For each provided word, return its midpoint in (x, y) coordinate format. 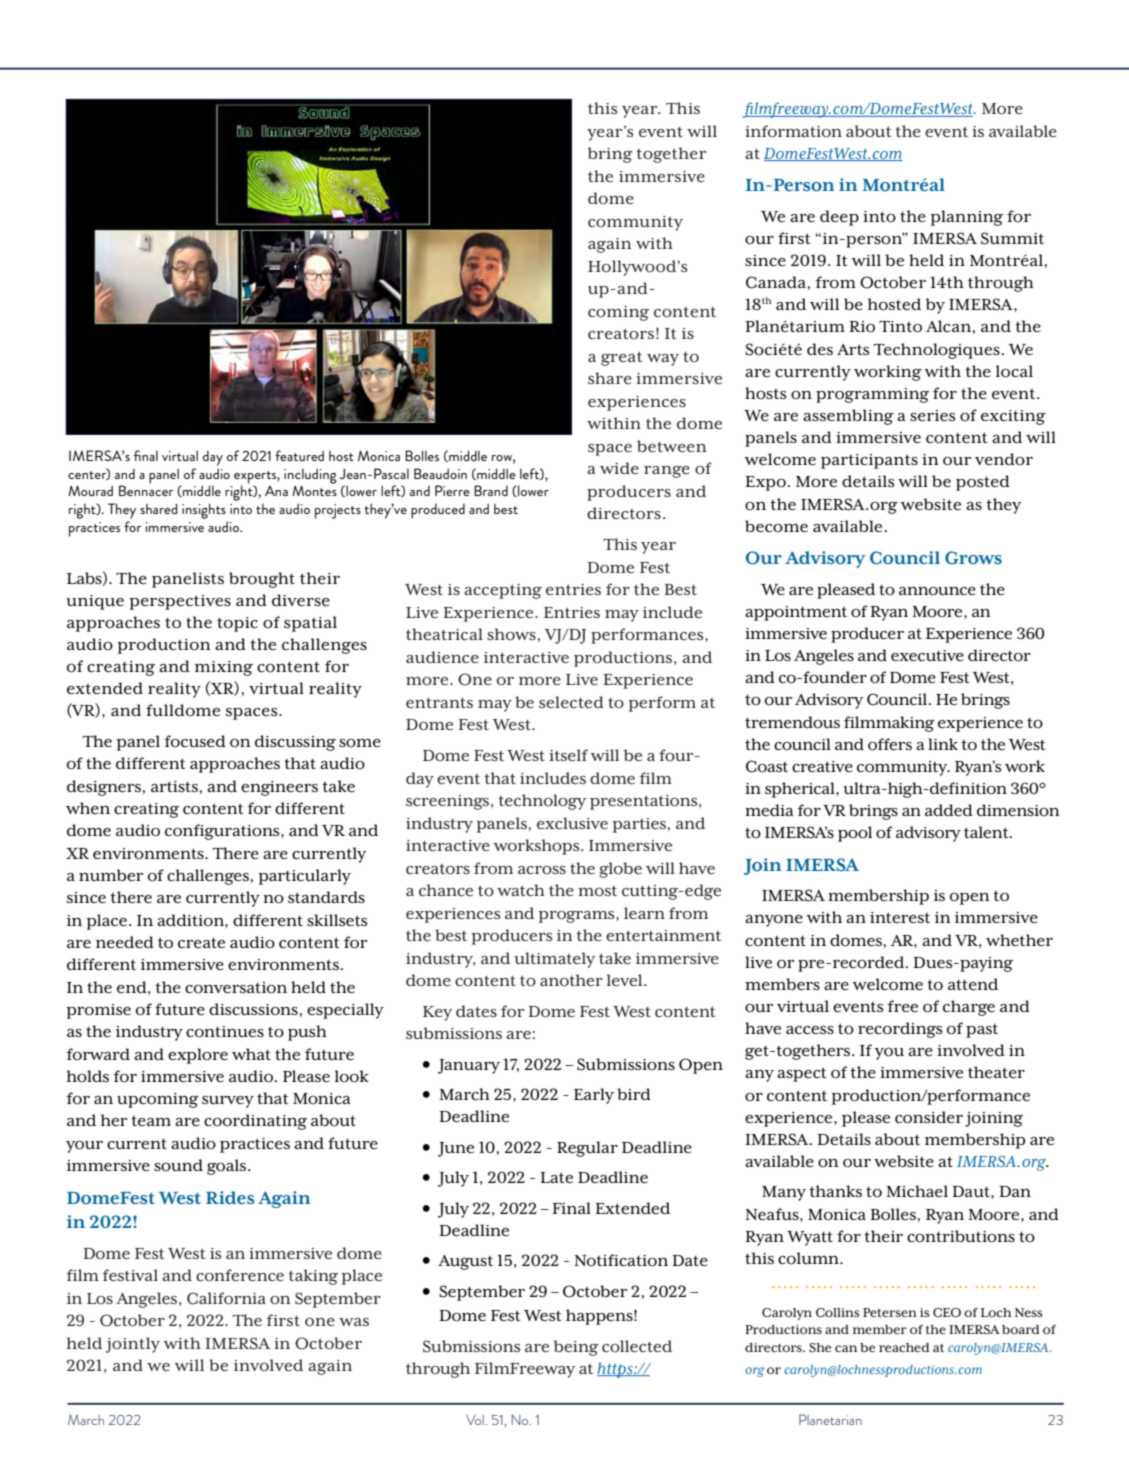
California (226, 1298)
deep (839, 218)
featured (299, 455)
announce (937, 591)
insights (204, 511)
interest (900, 917)
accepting (503, 591)
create (201, 943)
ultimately (554, 960)
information (793, 131)
